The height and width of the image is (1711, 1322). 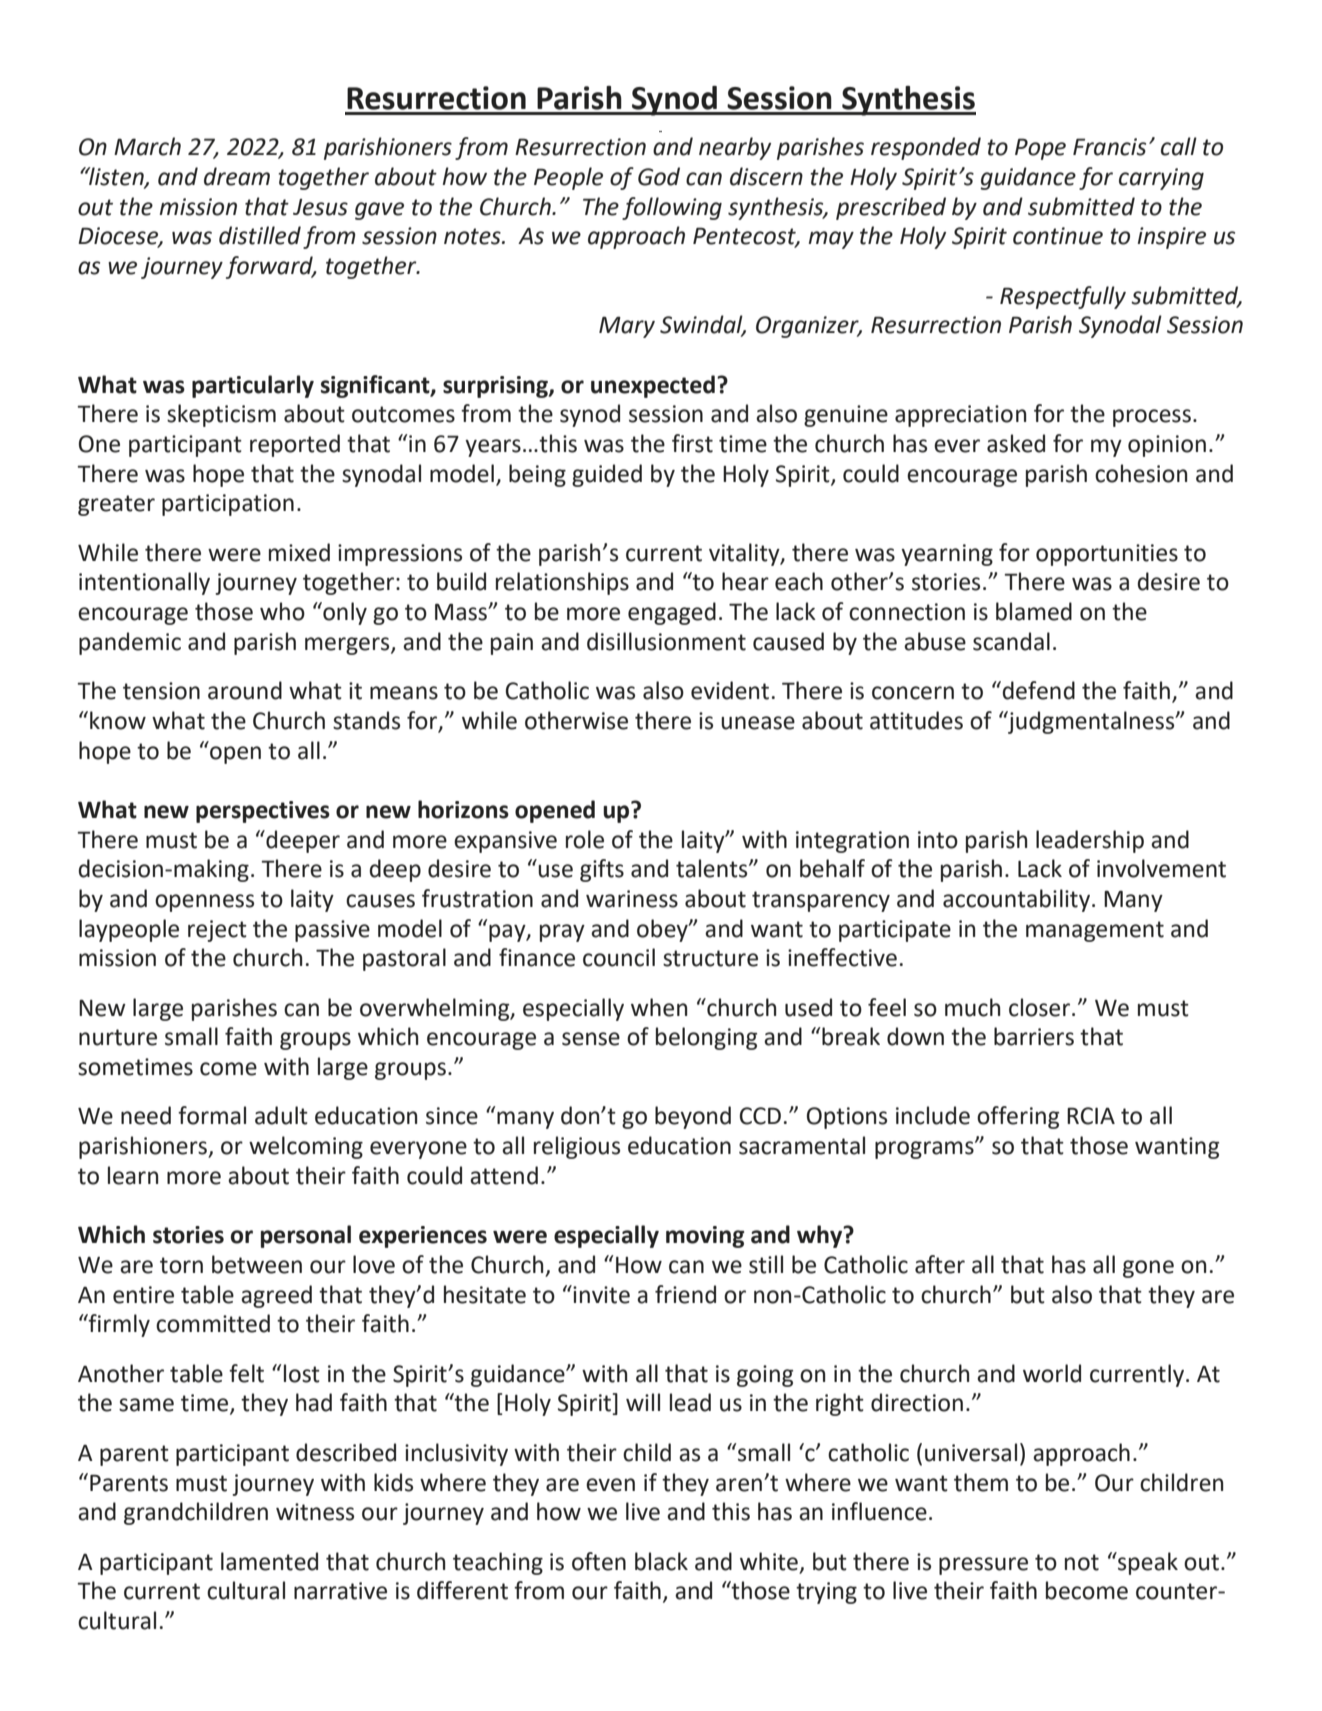 What do you see at coordinates (602, 870) in the image?
I see `gifts` at bounding box center [602, 870].
